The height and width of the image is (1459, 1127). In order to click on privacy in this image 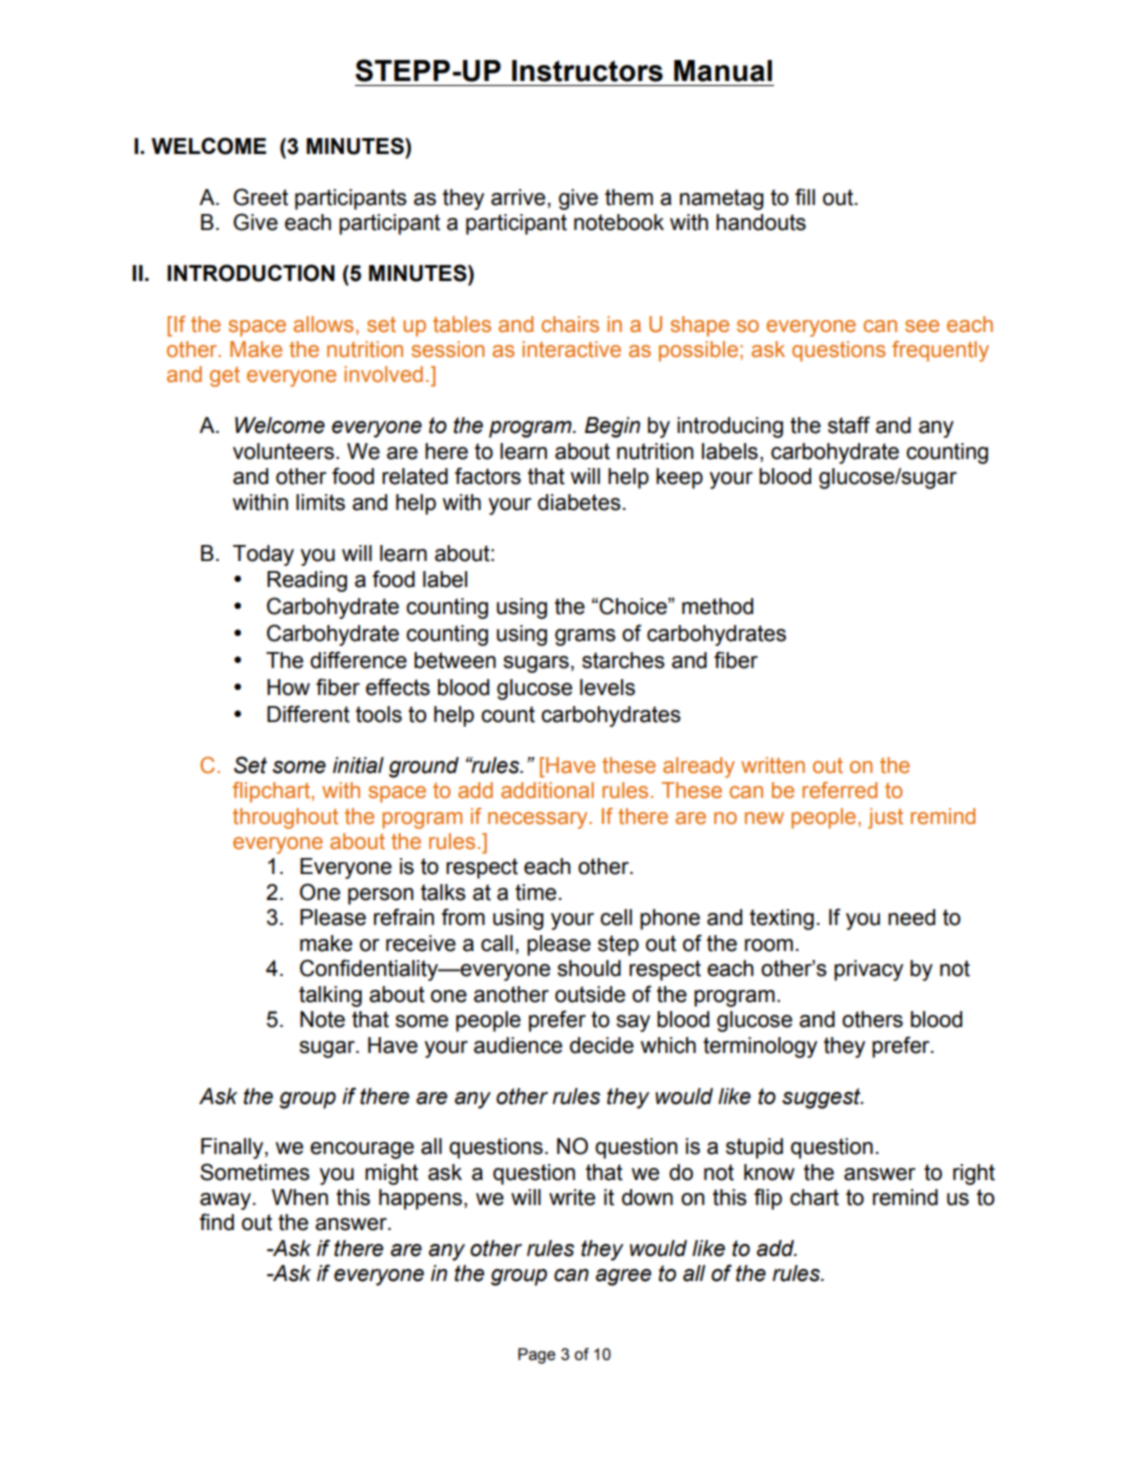, I will do `click(868, 970)`.
